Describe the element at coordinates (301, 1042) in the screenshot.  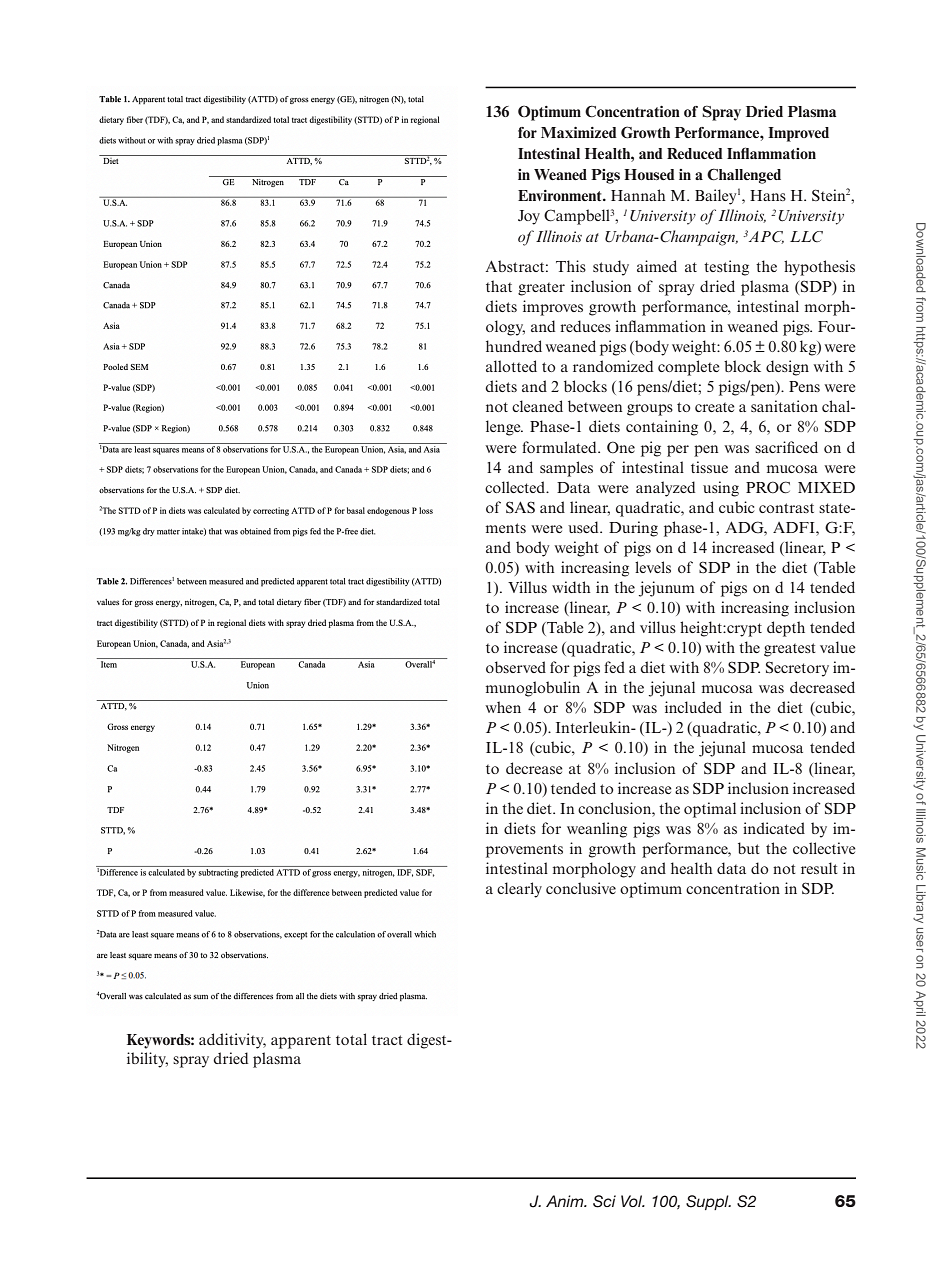
I see `apparent` at that location.
